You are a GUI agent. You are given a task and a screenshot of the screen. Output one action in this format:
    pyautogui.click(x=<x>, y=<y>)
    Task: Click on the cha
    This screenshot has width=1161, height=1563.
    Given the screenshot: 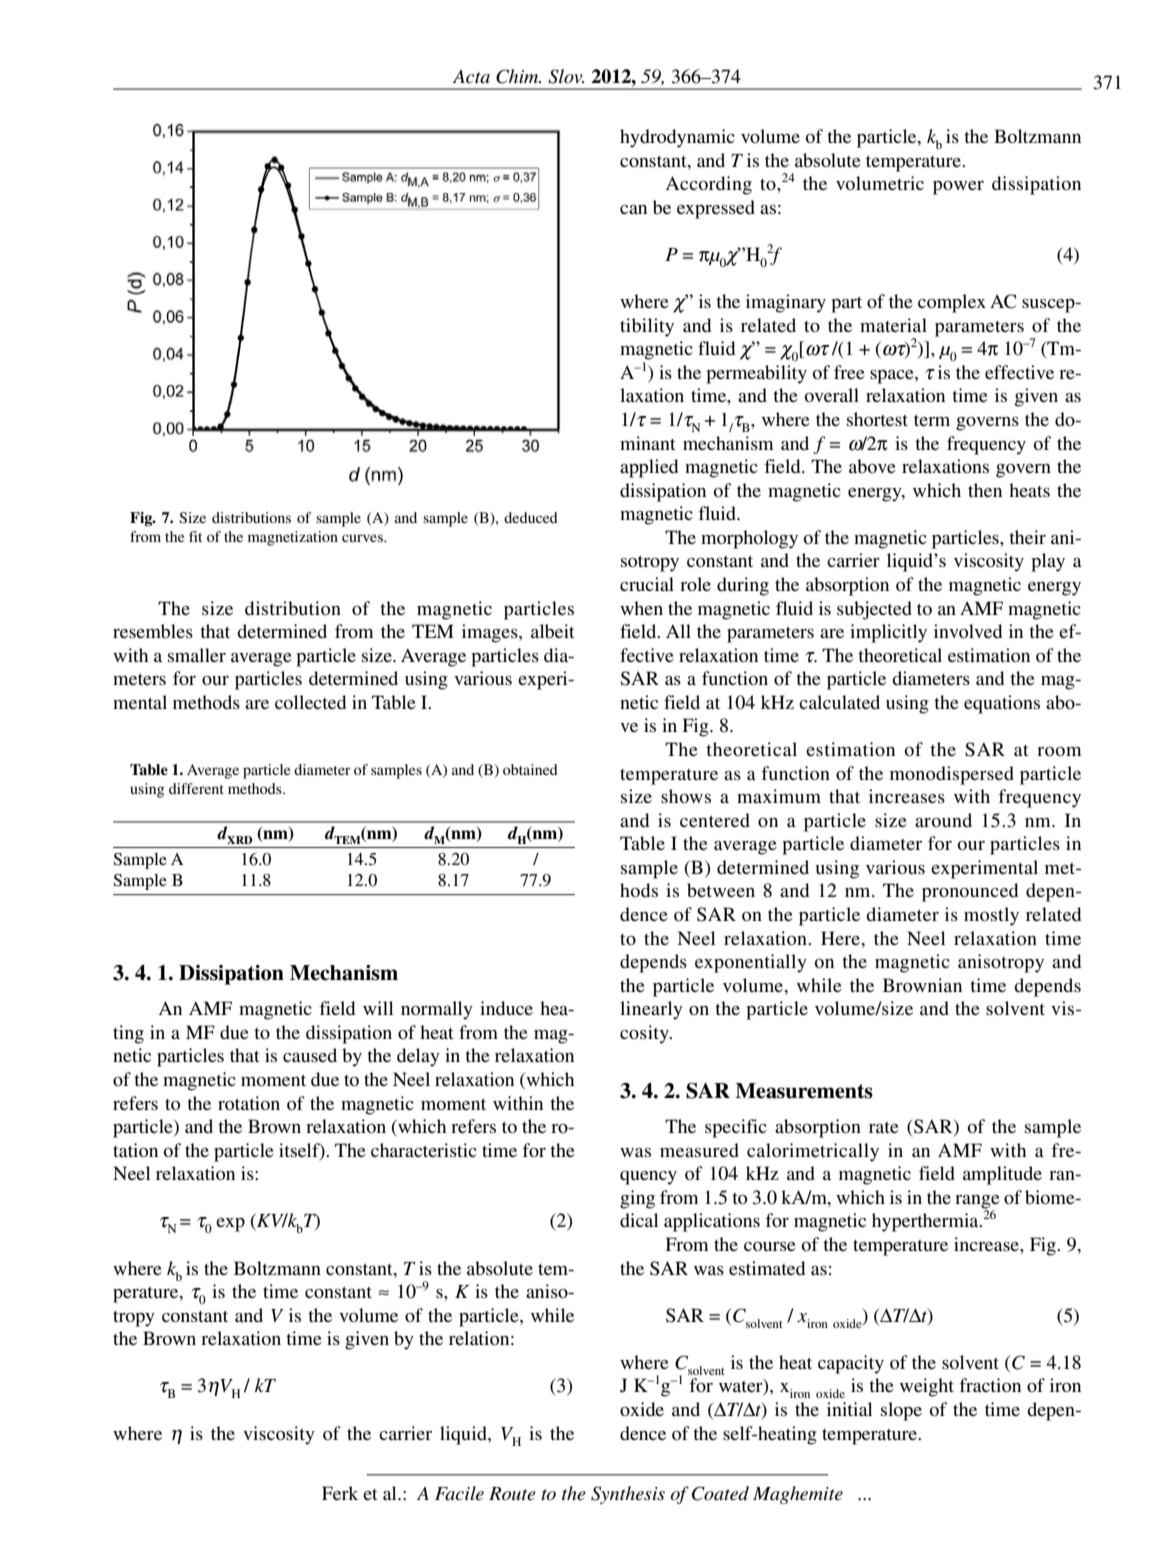 What is the action you would take?
    pyautogui.click(x=385, y=1150)
